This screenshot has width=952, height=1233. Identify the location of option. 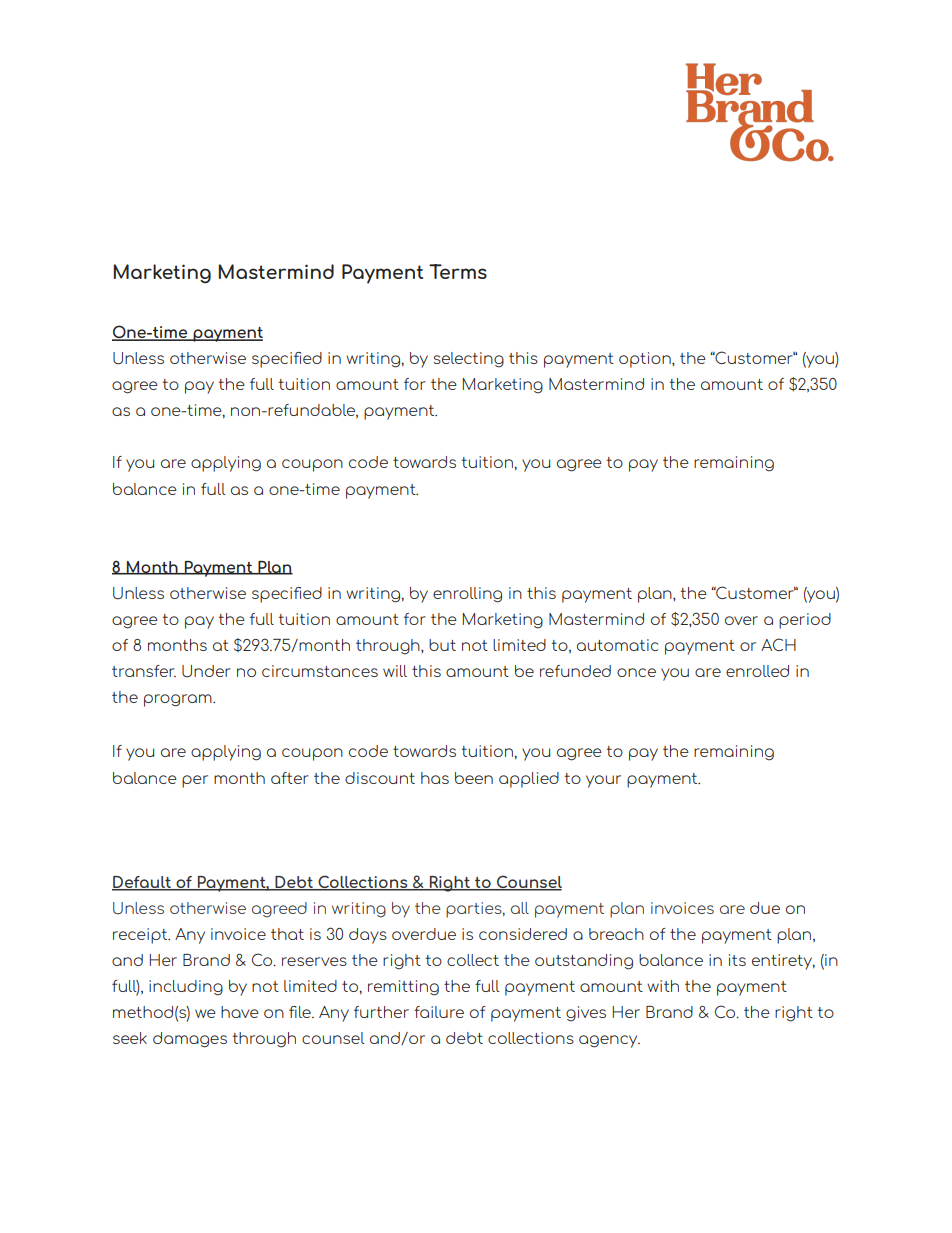
(646, 360).
